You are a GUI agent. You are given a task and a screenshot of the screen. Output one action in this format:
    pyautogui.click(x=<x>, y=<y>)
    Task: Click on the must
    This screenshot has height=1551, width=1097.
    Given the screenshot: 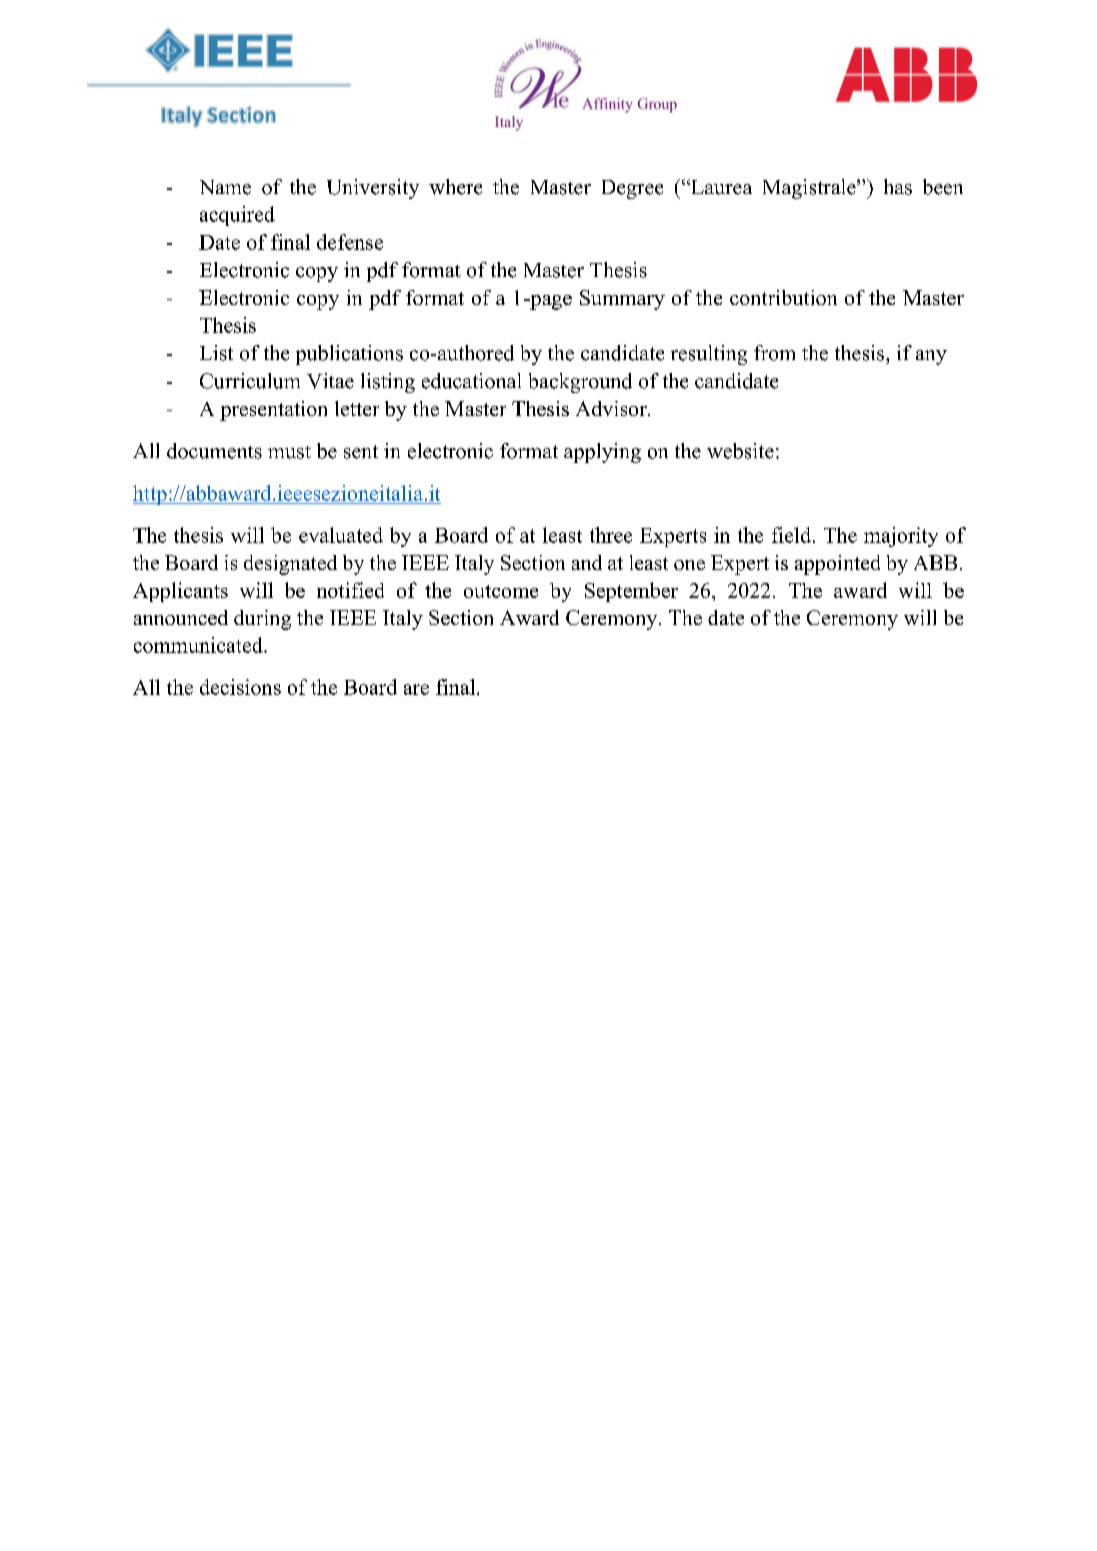 What is the action you would take?
    pyautogui.click(x=289, y=452)
